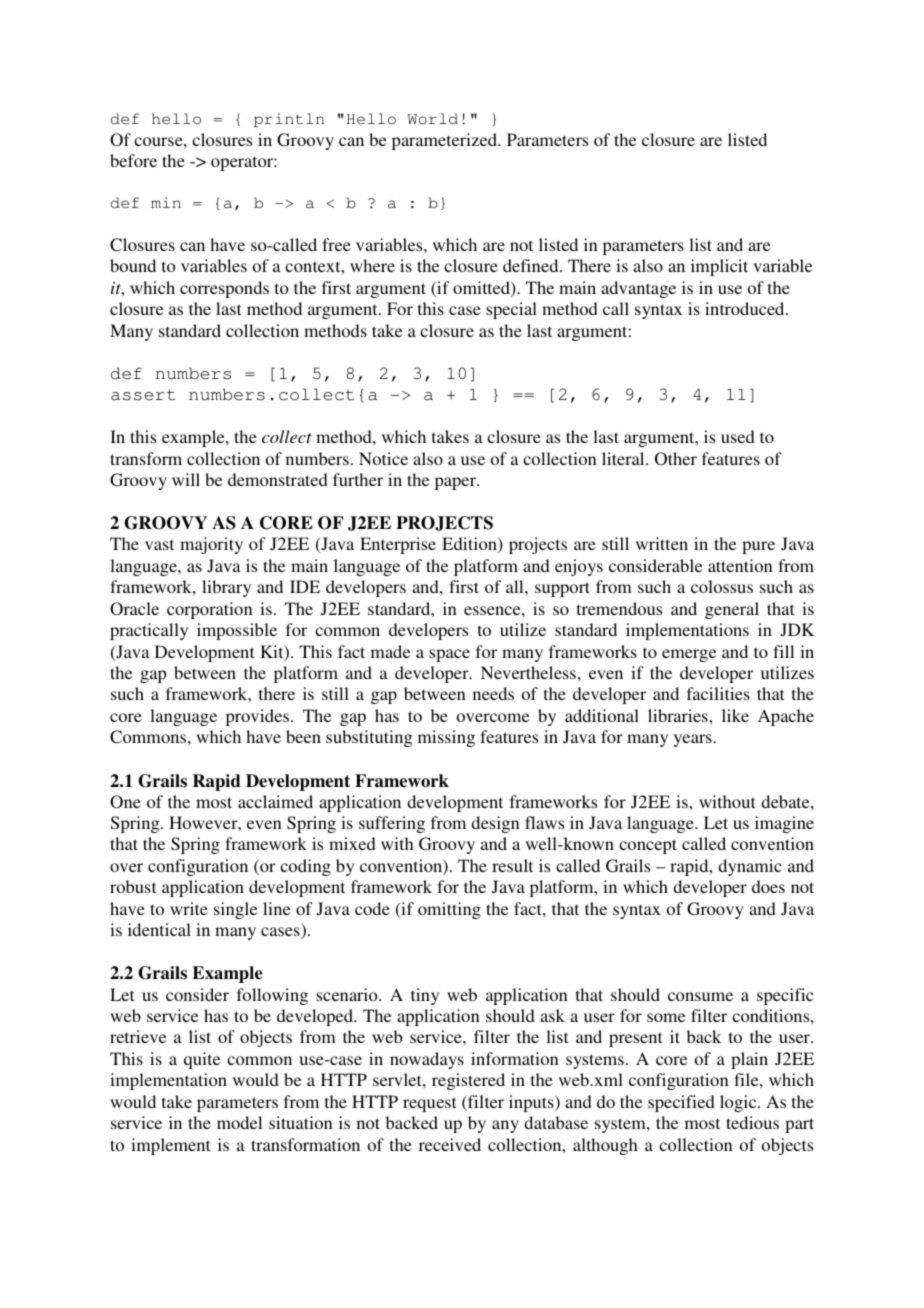  What do you see at coordinates (186, 479) in the image?
I see `will` at bounding box center [186, 479].
